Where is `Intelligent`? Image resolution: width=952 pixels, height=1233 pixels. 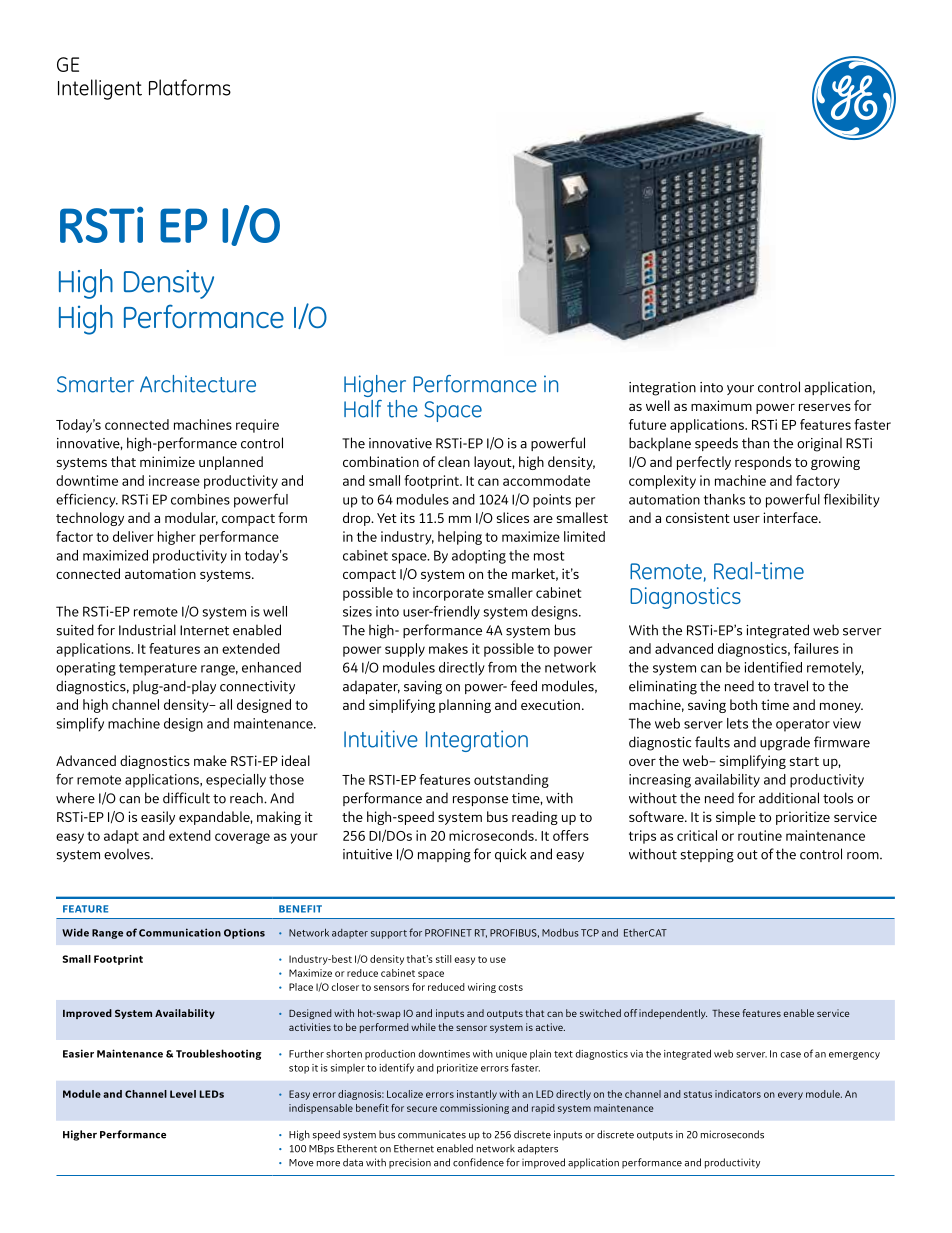
Intelligent is located at coordinates (100, 89).
